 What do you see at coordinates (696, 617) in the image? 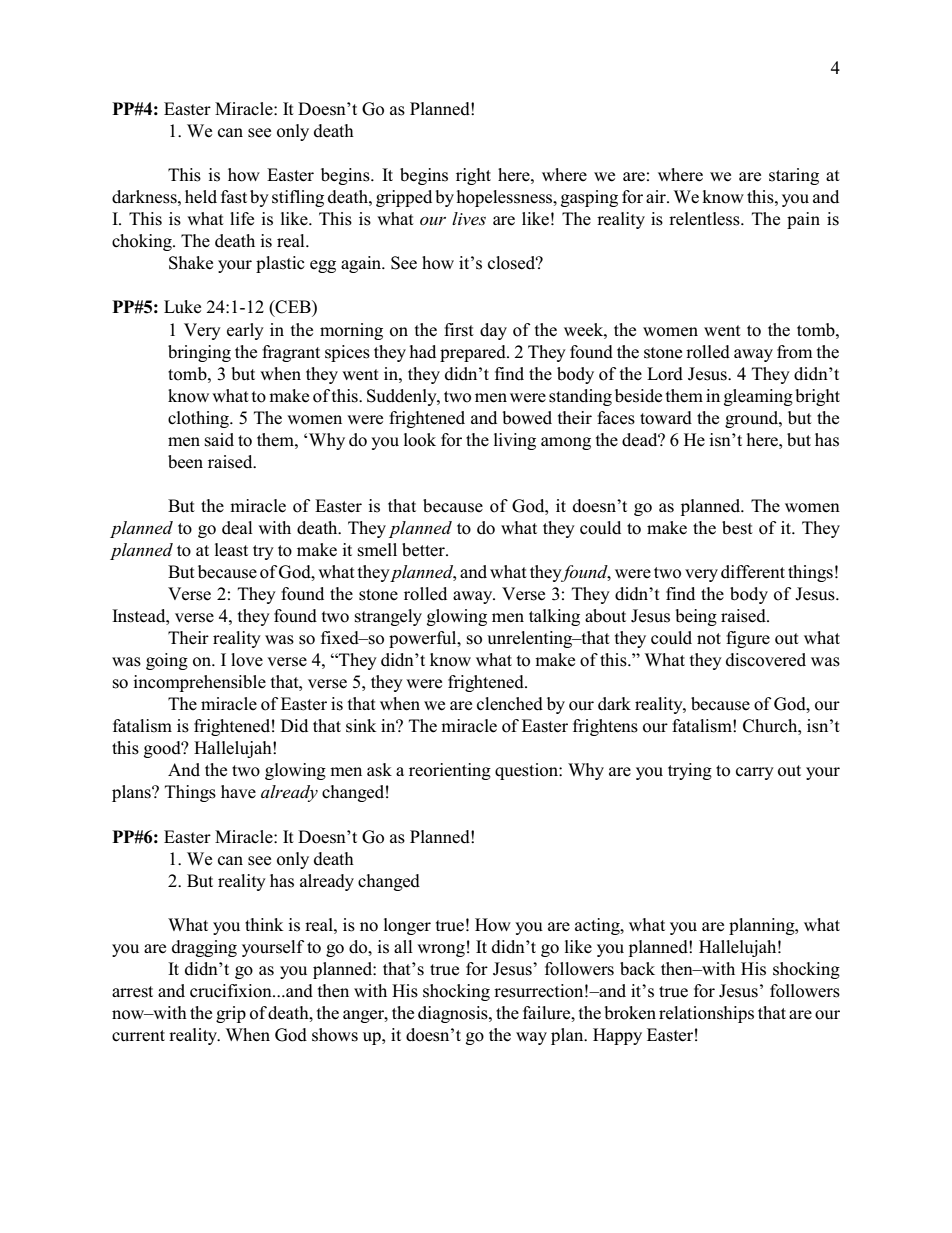
I see `being` at bounding box center [696, 617].
